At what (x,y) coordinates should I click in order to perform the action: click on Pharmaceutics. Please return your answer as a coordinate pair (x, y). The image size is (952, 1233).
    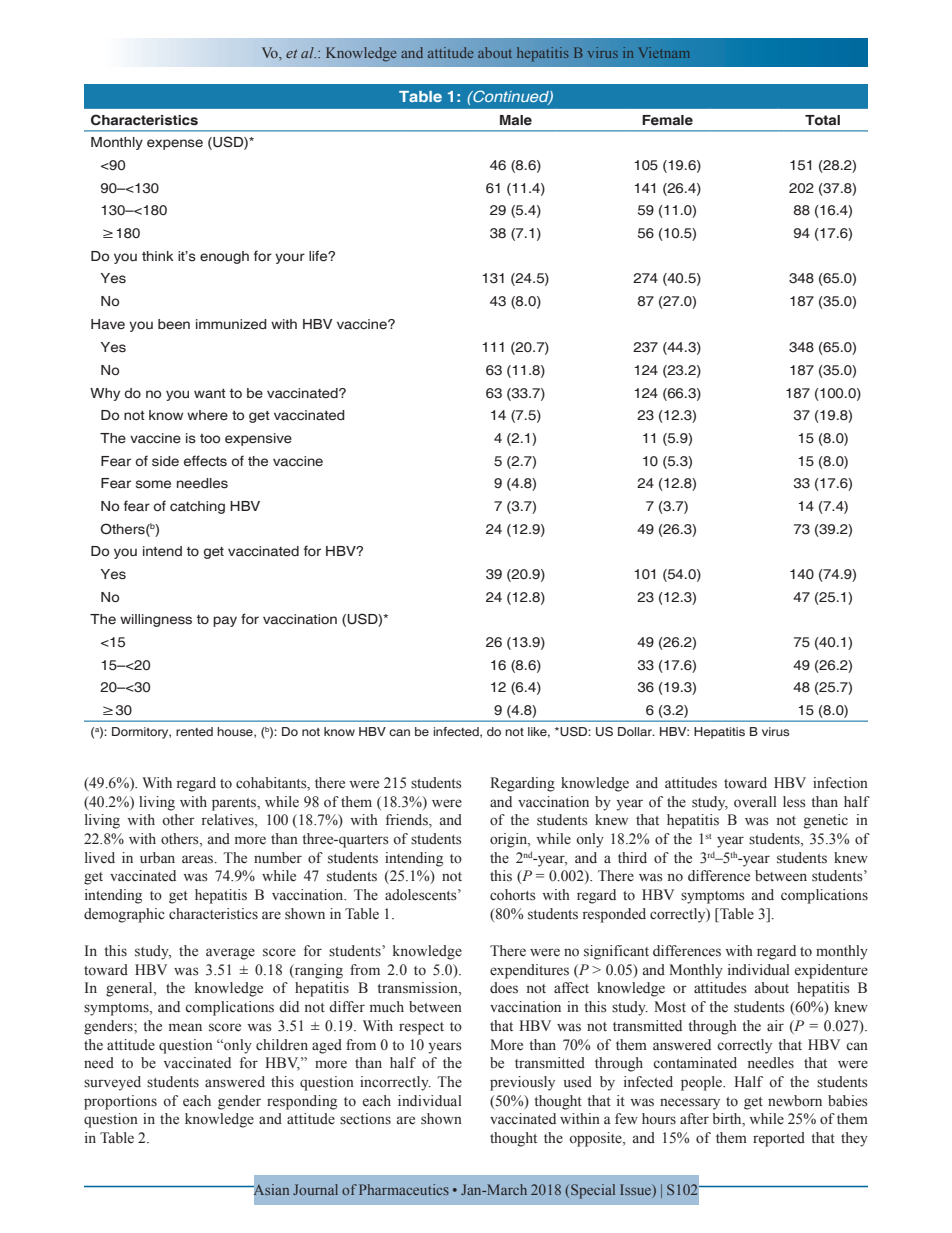
    Looking at the image, I should click on (404, 1189).
